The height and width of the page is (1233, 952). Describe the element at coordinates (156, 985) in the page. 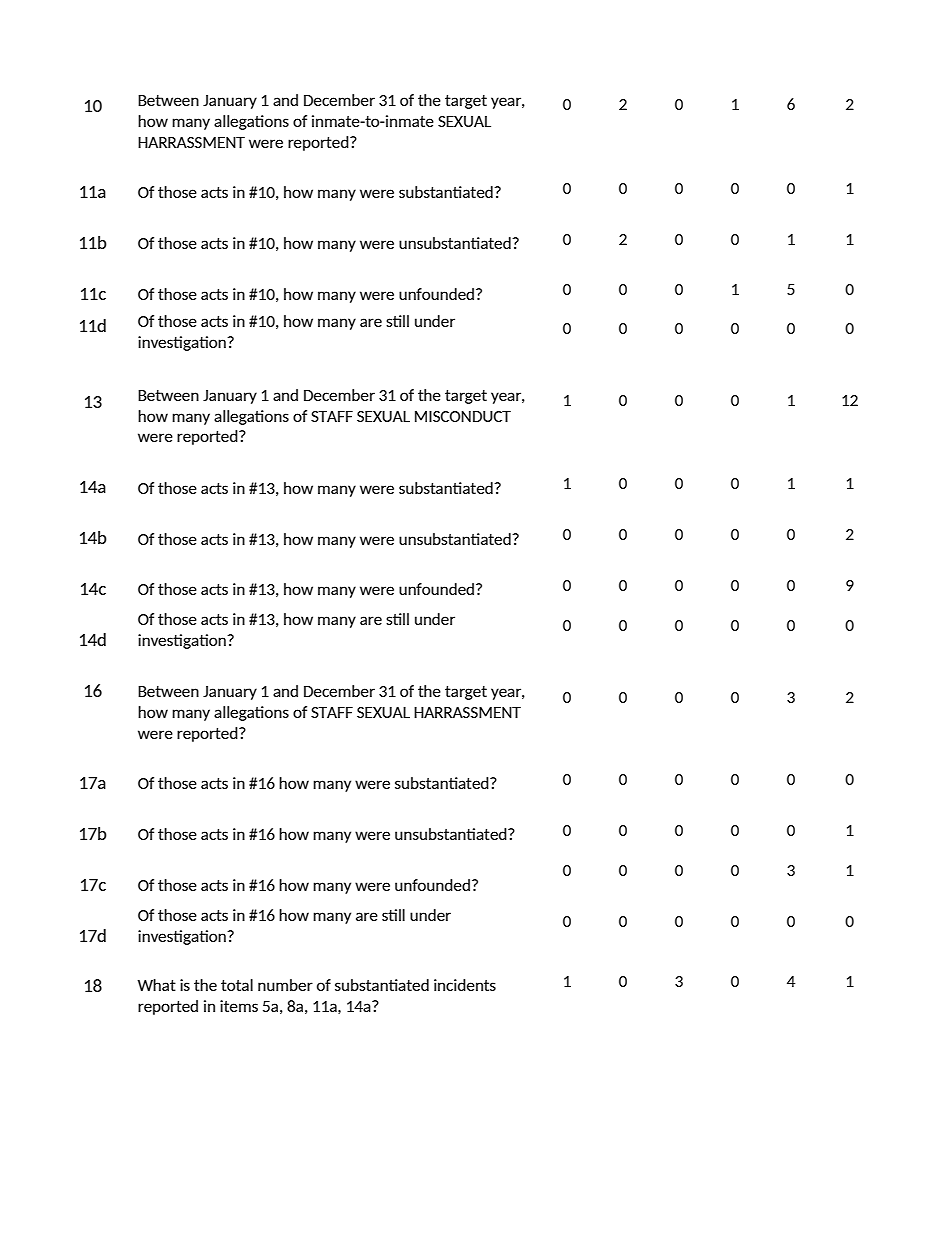

I see `What` at that location.
